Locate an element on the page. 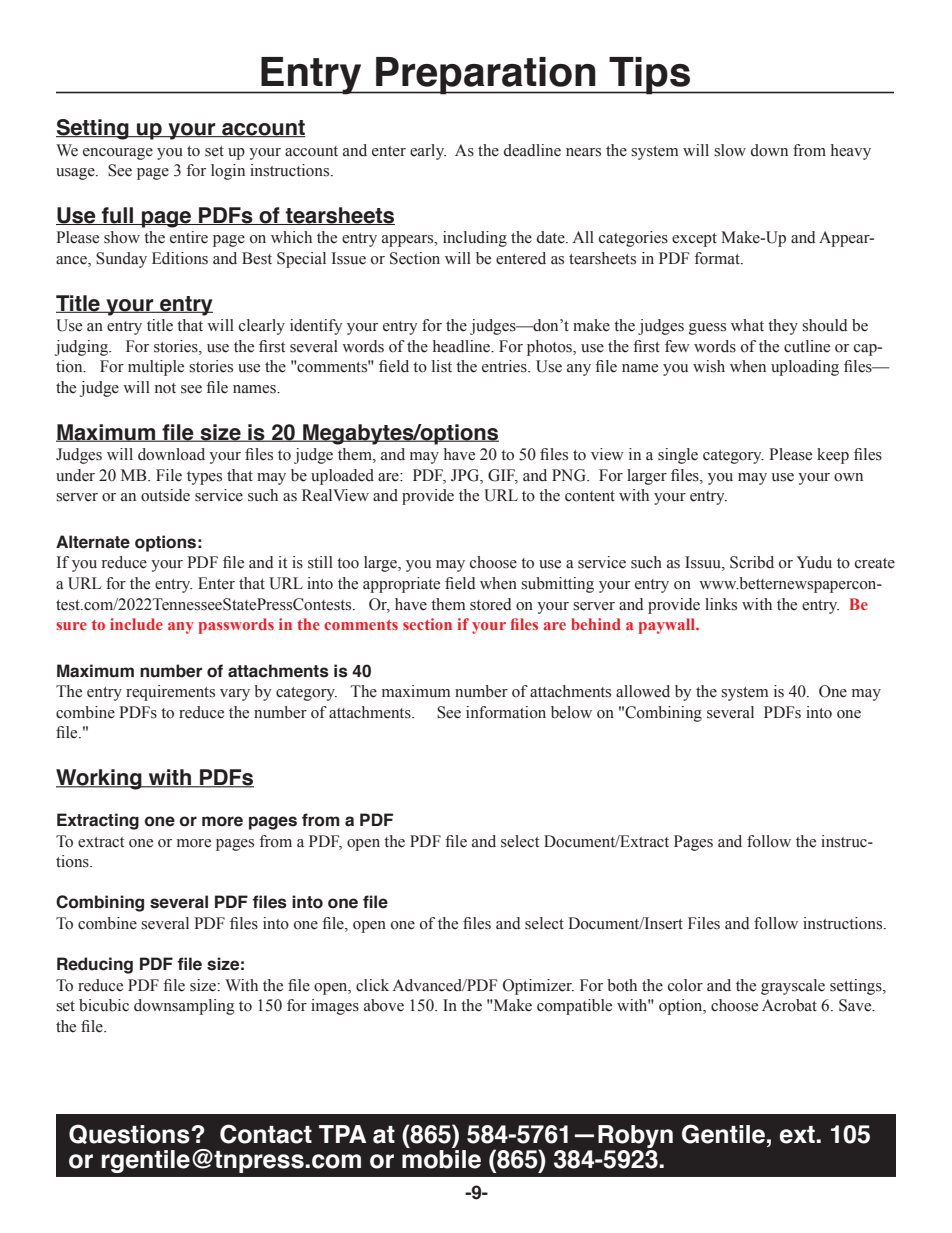  slow is located at coordinates (730, 150).
